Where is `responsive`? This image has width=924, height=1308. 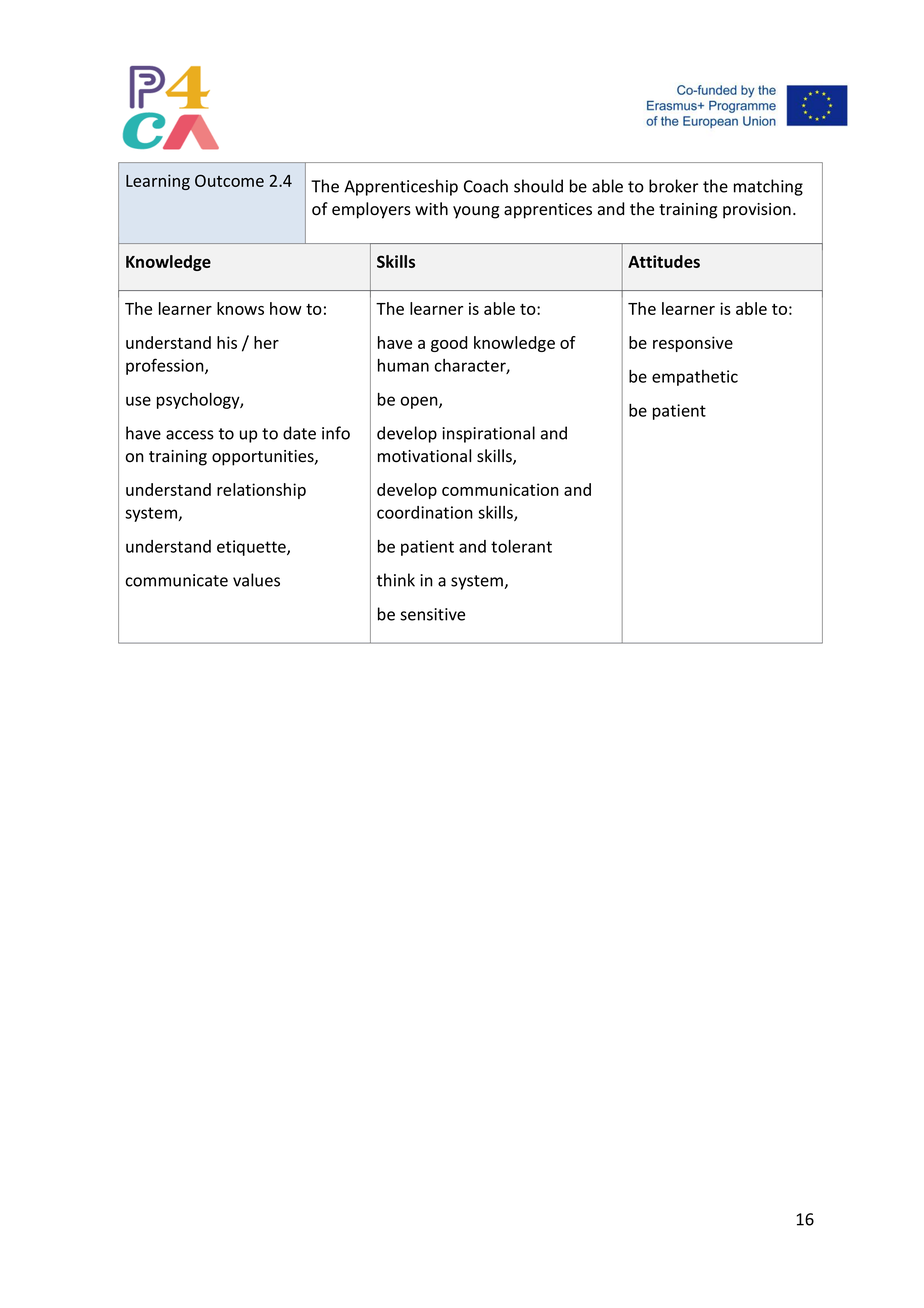 responsive is located at coordinates (693, 344).
